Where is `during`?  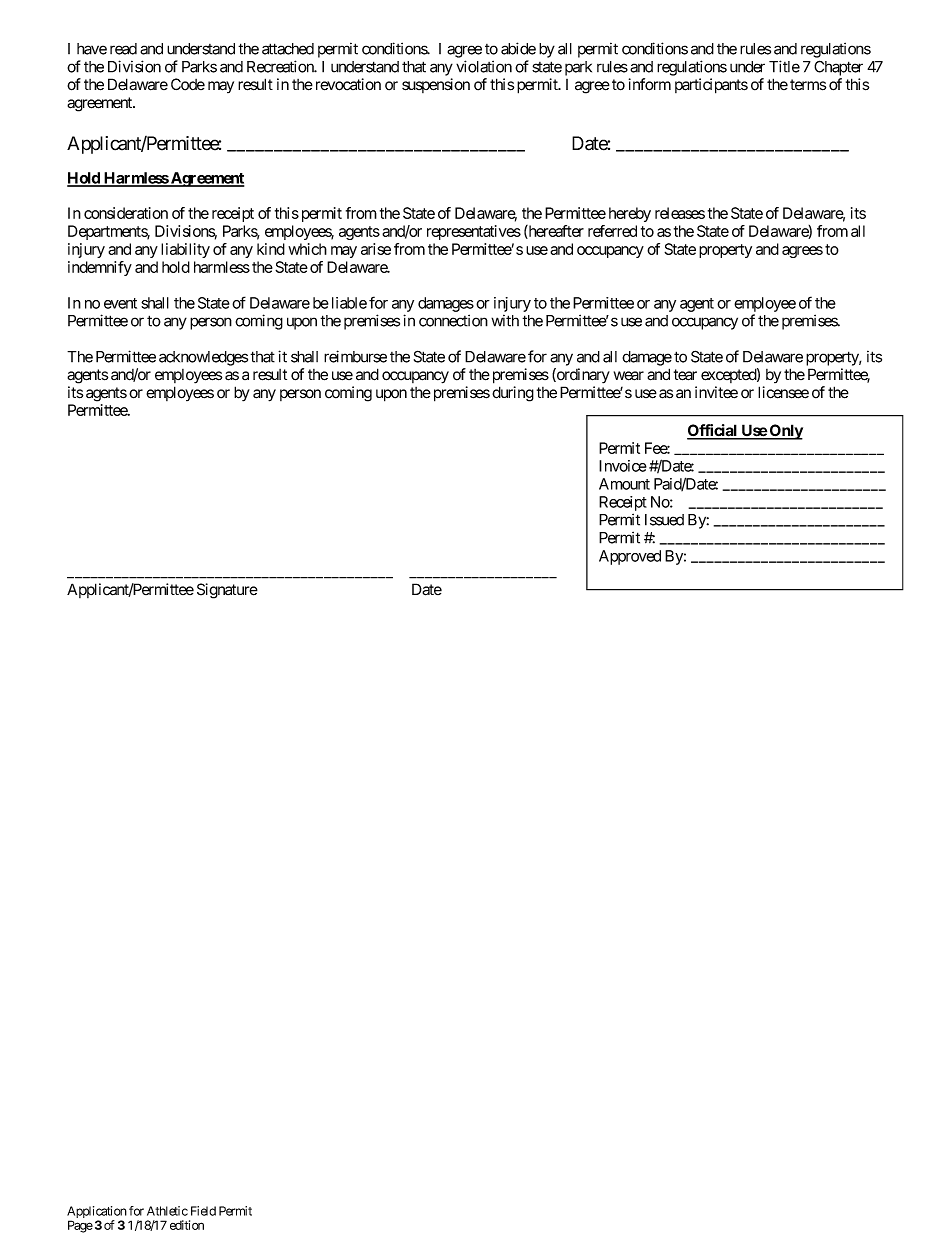 during is located at coordinates (513, 394).
